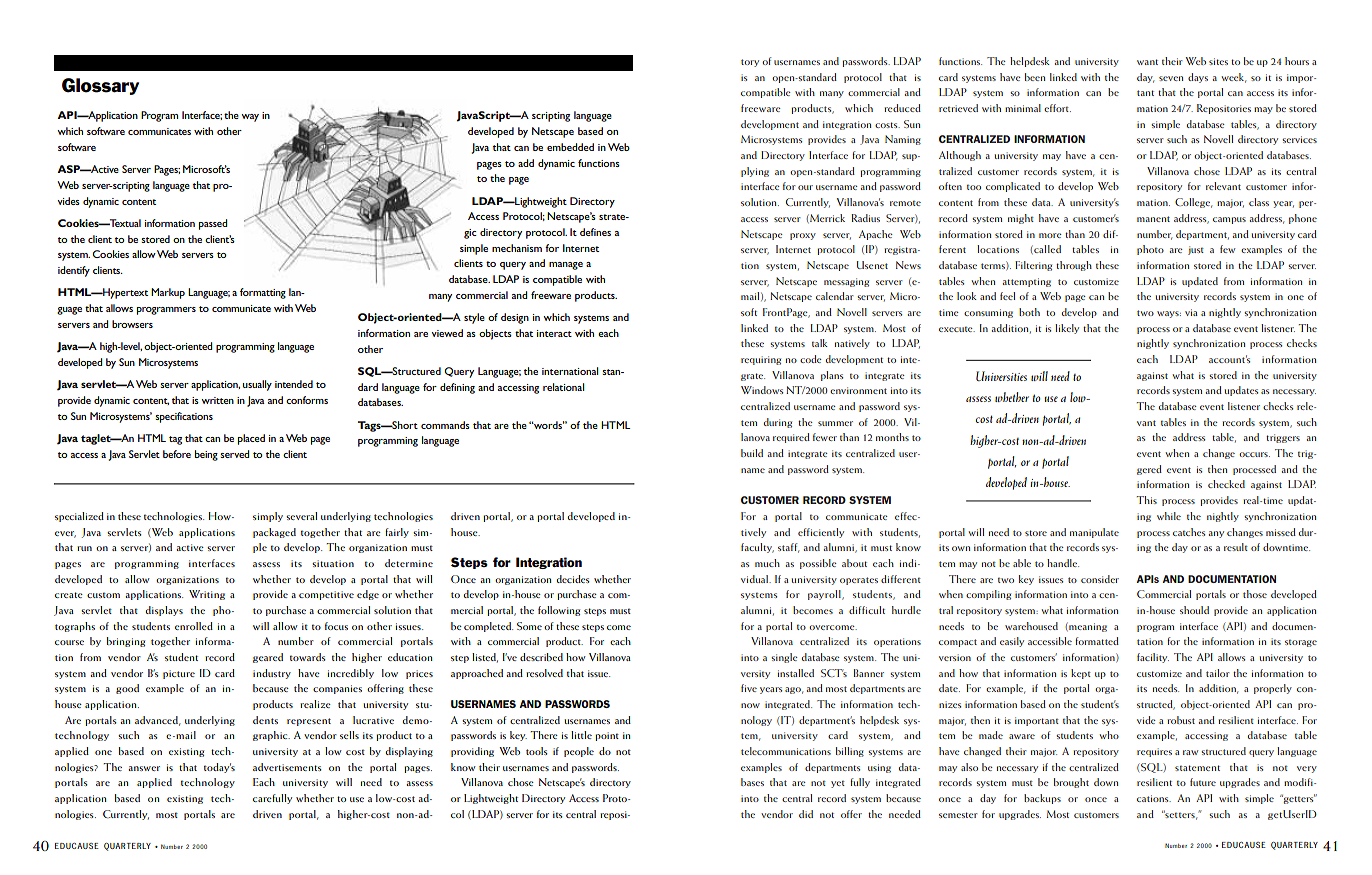 This page has width=1372, height=875. What do you see at coordinates (761, 360) in the page?
I see `requiring` at bounding box center [761, 360].
